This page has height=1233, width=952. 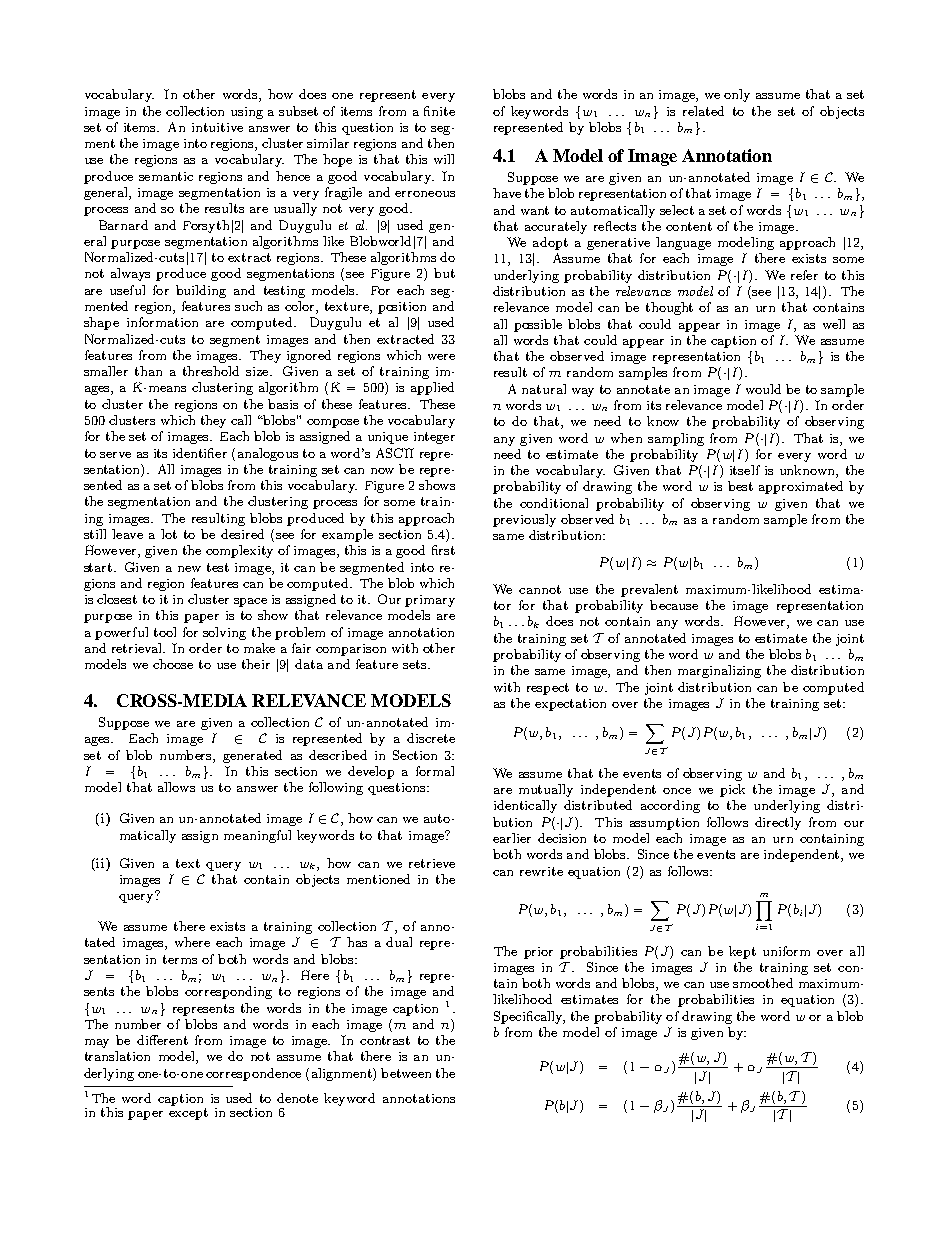 What do you see at coordinates (439, 111) in the page?
I see `finite` at bounding box center [439, 111].
